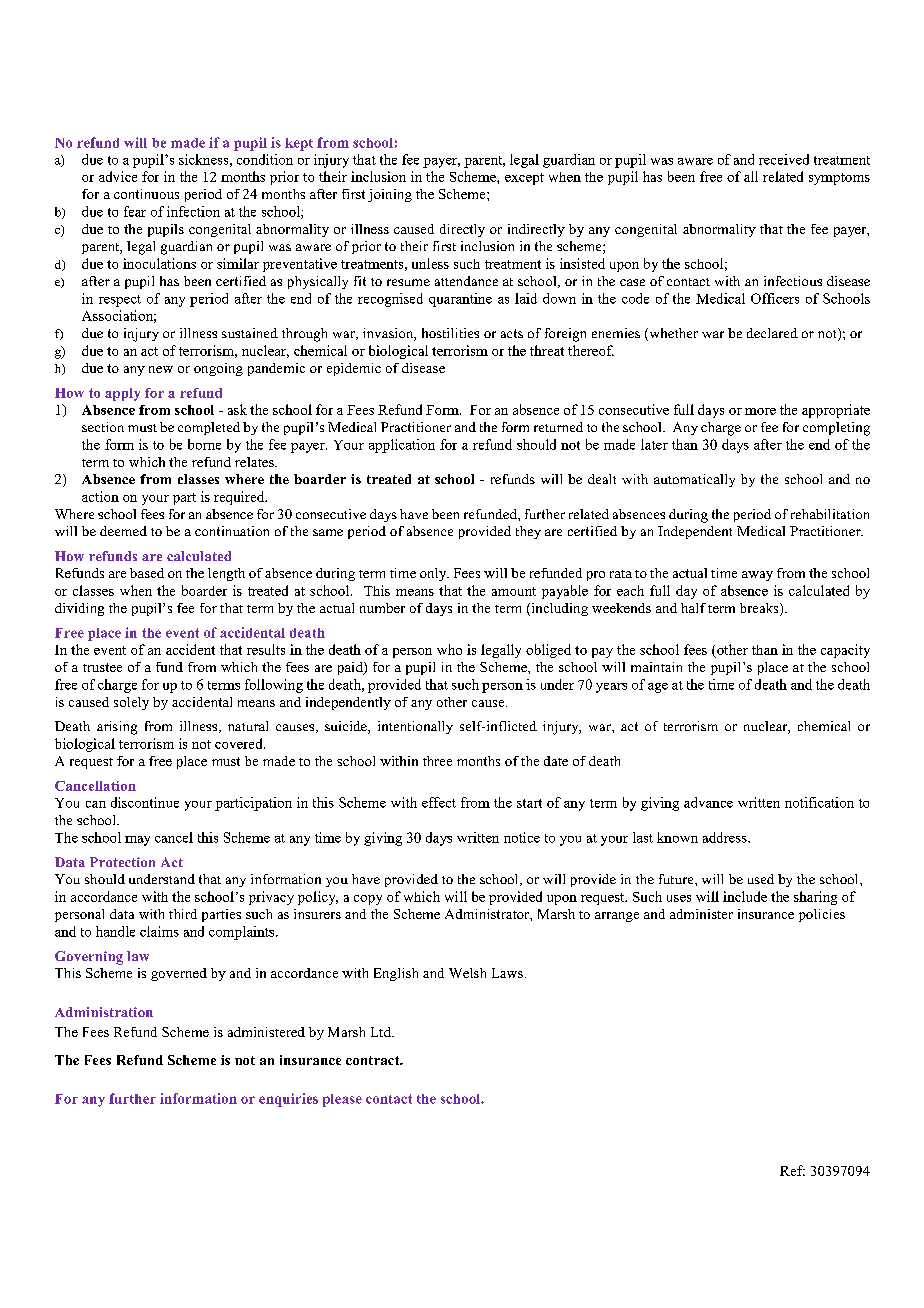  I want to click on borne, so click(204, 444).
